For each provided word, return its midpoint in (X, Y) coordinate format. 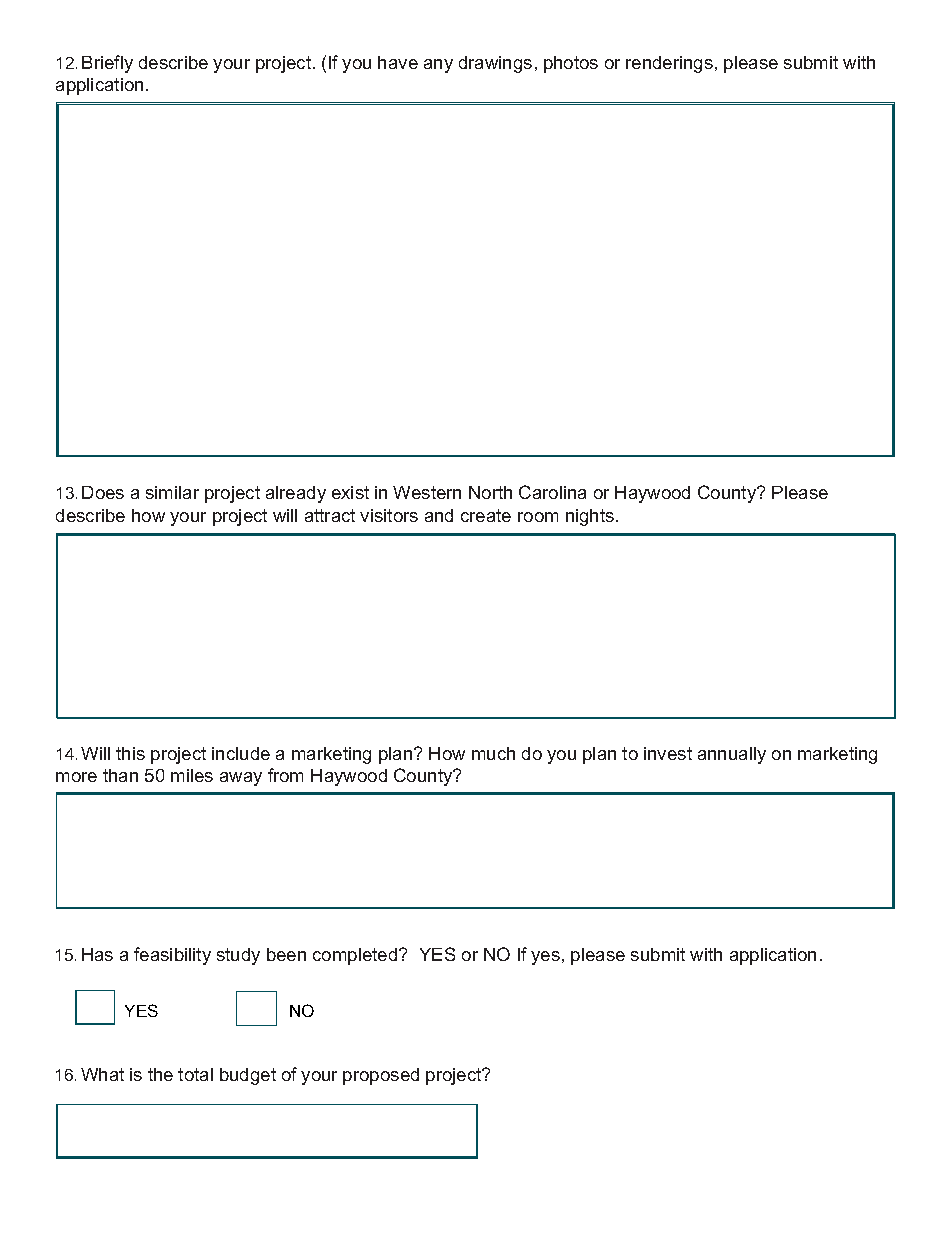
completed (356, 956)
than (120, 775)
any (438, 66)
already (296, 494)
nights (591, 517)
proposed (381, 1076)
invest (668, 753)
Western (427, 492)
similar (172, 492)
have (398, 62)
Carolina (552, 492)
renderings (669, 64)
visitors (389, 515)
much (493, 753)
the (160, 1074)
